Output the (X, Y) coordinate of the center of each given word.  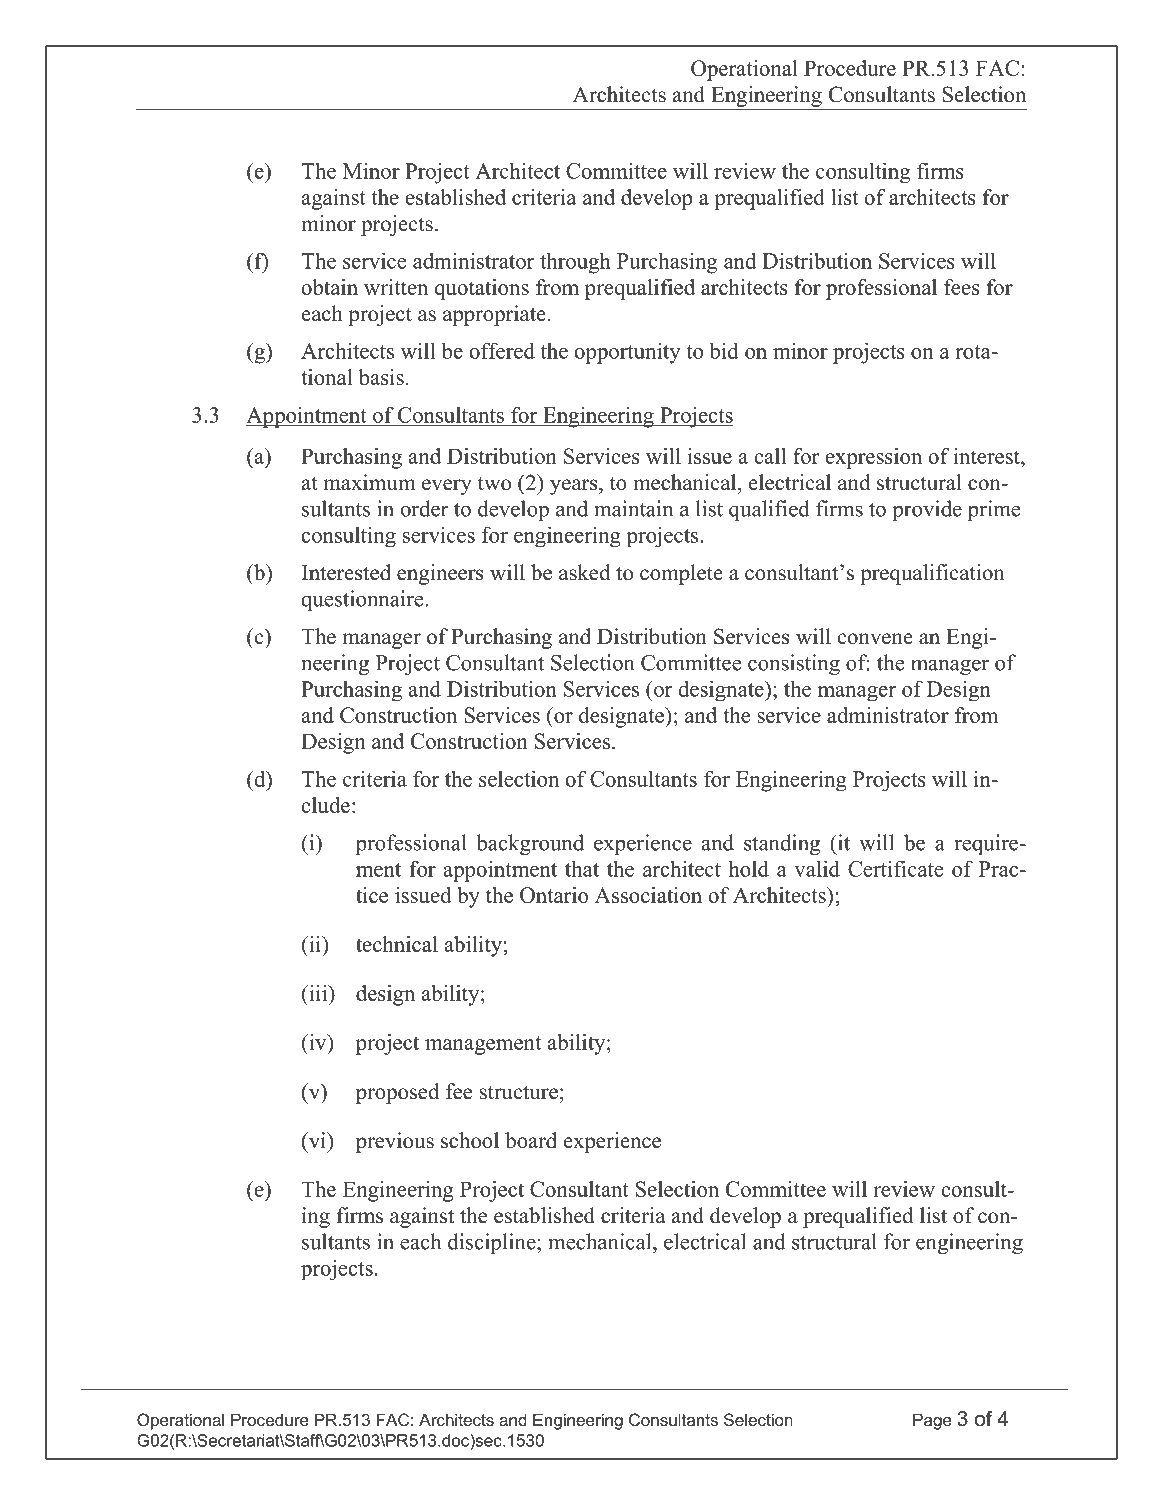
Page (932, 1421)
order (424, 508)
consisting (794, 664)
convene (875, 639)
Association (648, 895)
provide (927, 510)
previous (395, 1142)
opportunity (627, 353)
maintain (633, 508)
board (531, 1140)
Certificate (895, 869)
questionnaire (363, 600)
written (396, 287)
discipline (493, 1243)
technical (397, 944)
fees (962, 287)
